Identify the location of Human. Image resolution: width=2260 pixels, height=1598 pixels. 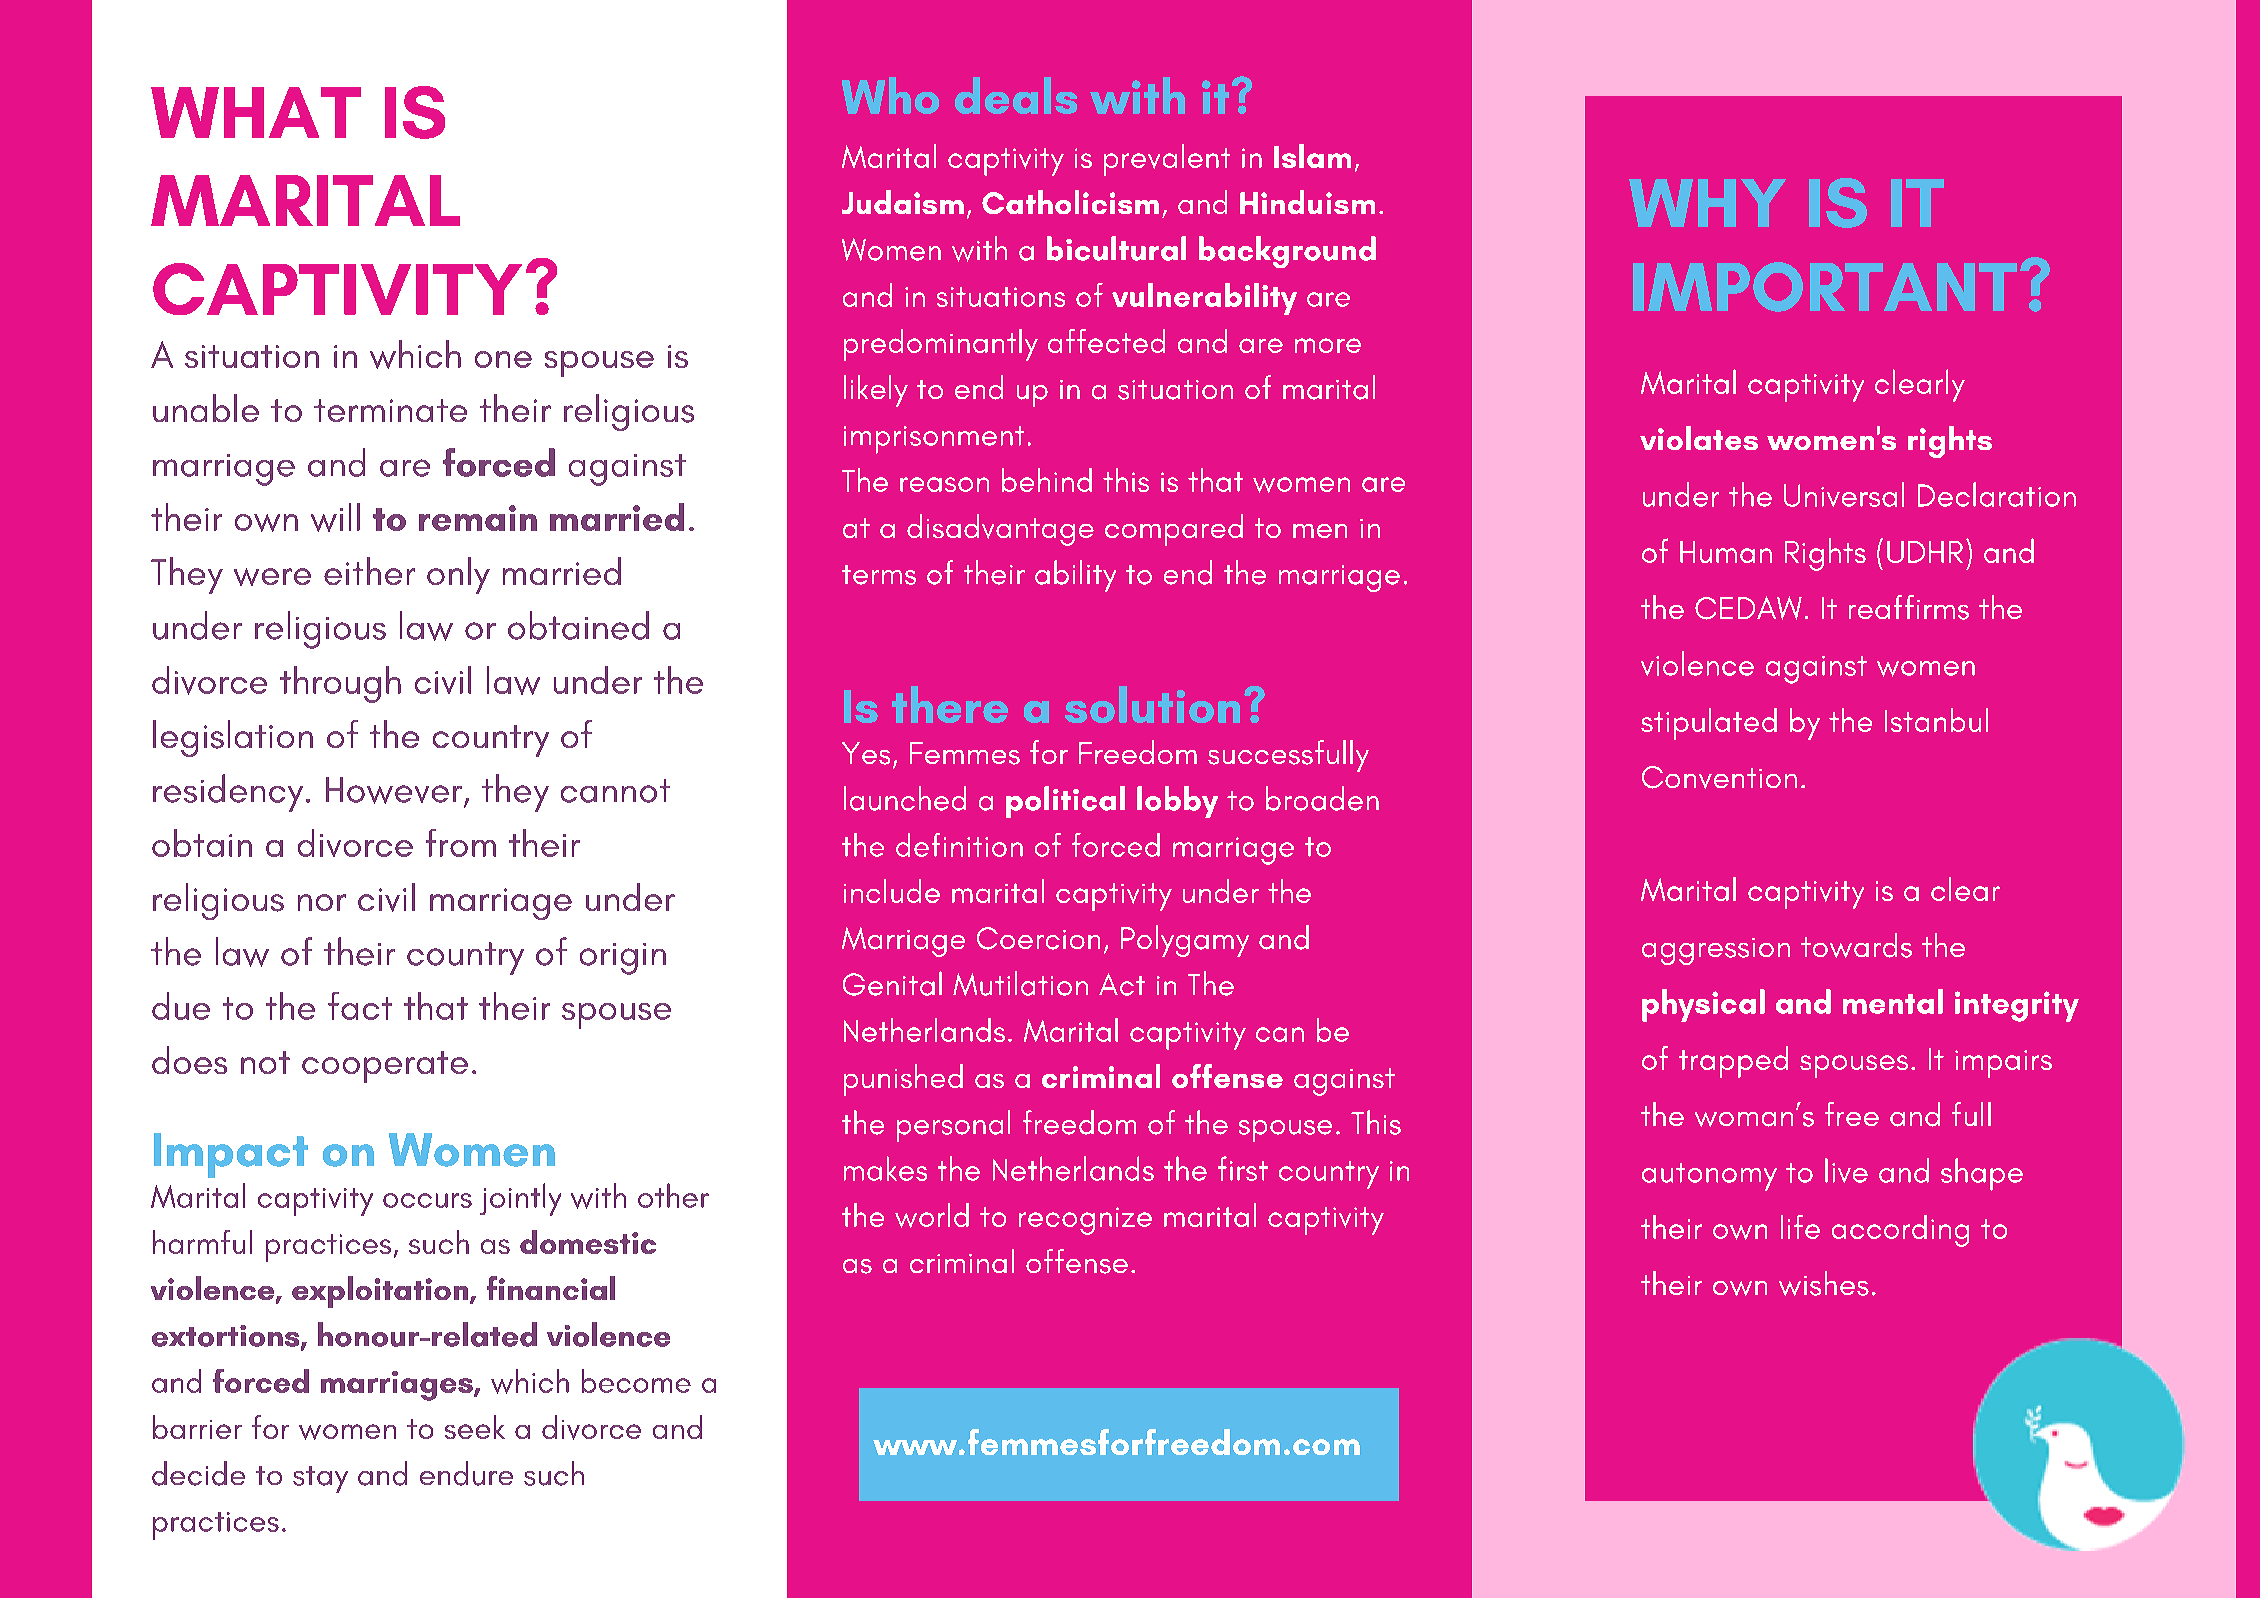
(1726, 552).
